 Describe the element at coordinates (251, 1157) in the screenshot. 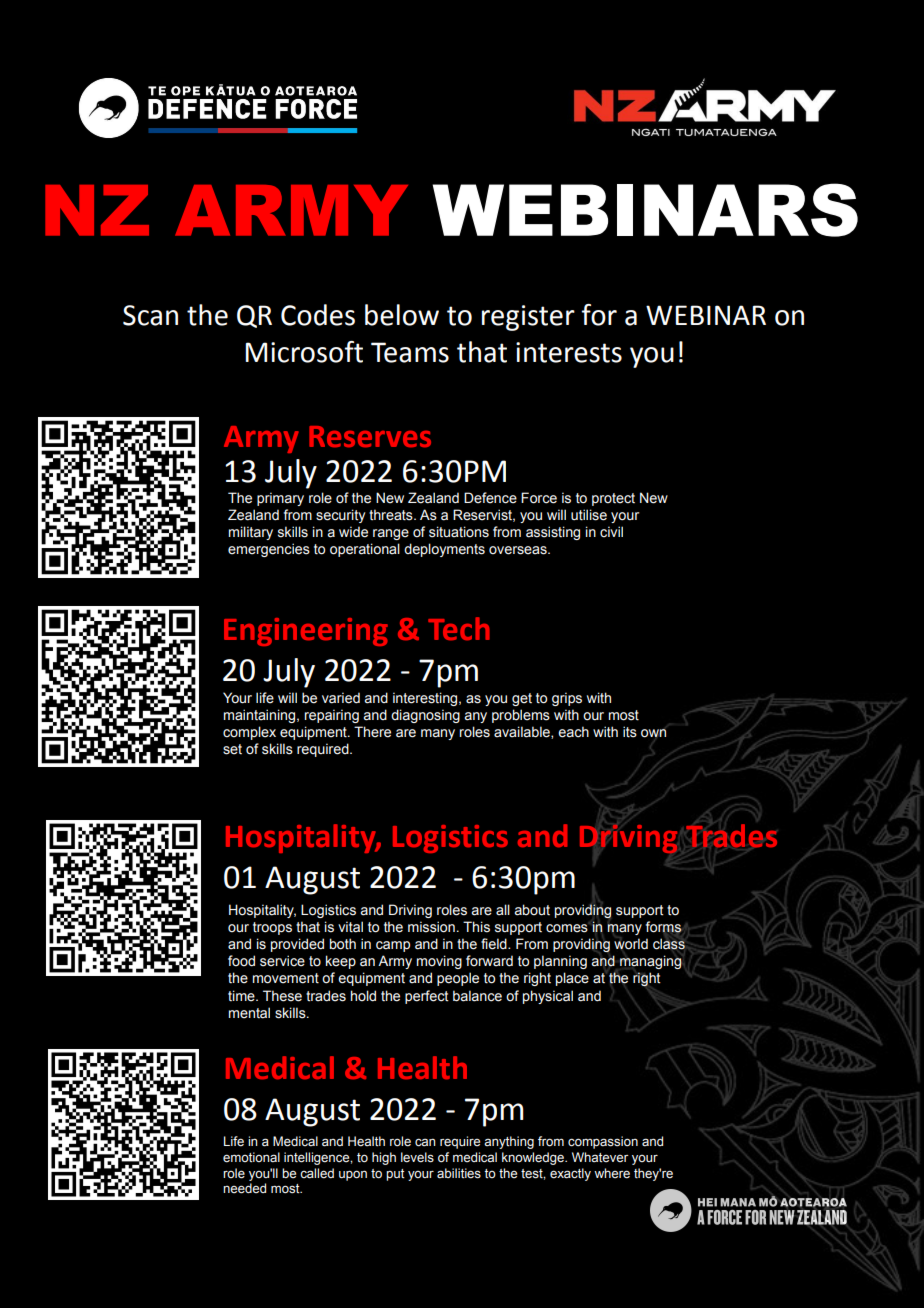

I see `emotional` at that location.
